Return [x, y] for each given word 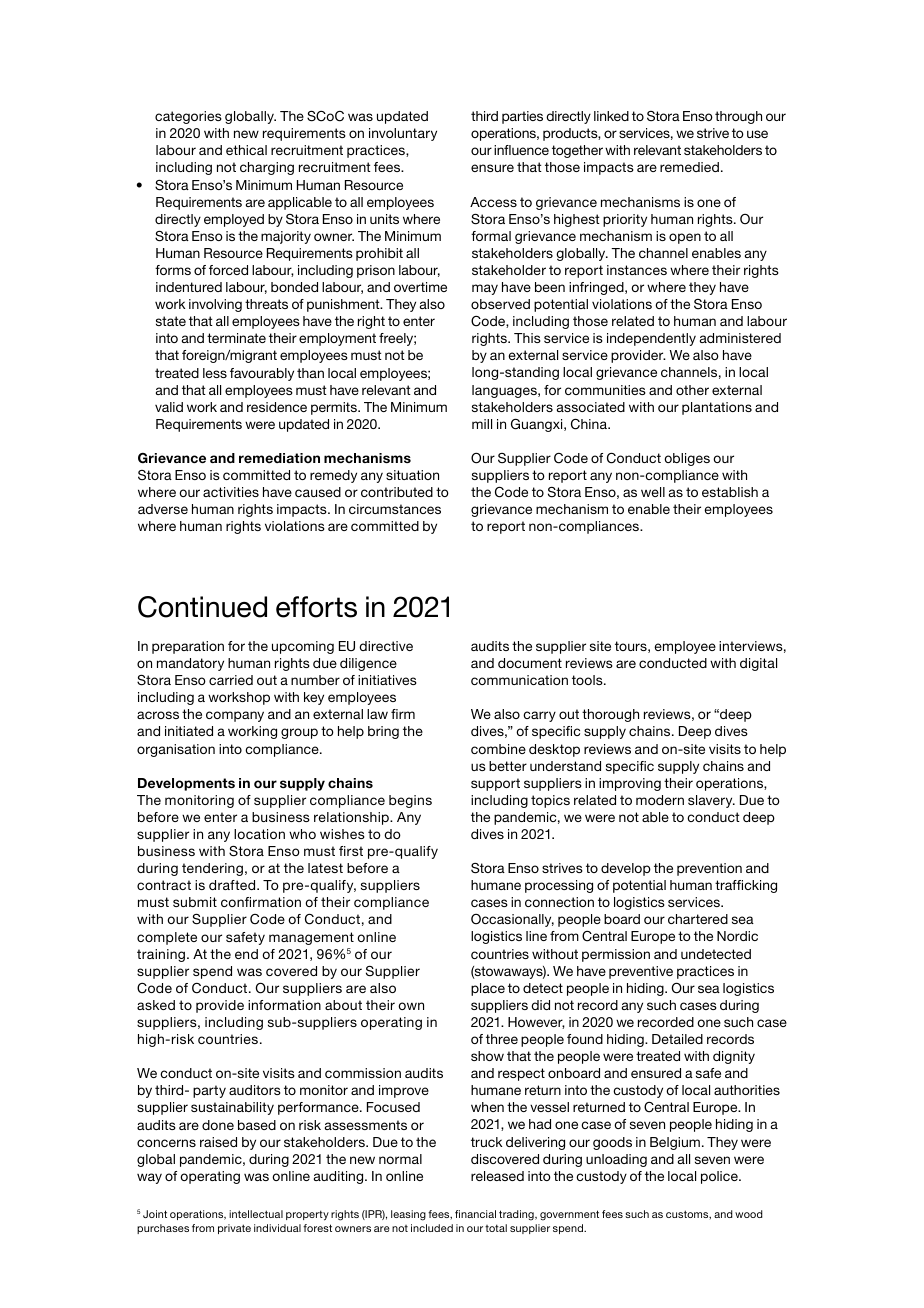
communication [519, 680]
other [692, 390]
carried [231, 680]
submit [195, 902]
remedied [689, 167]
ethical [246, 150]
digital [758, 664]
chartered [698, 919]
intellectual [256, 1214]
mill [482, 424]
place [488, 989]
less [215, 373]
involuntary [403, 134]
